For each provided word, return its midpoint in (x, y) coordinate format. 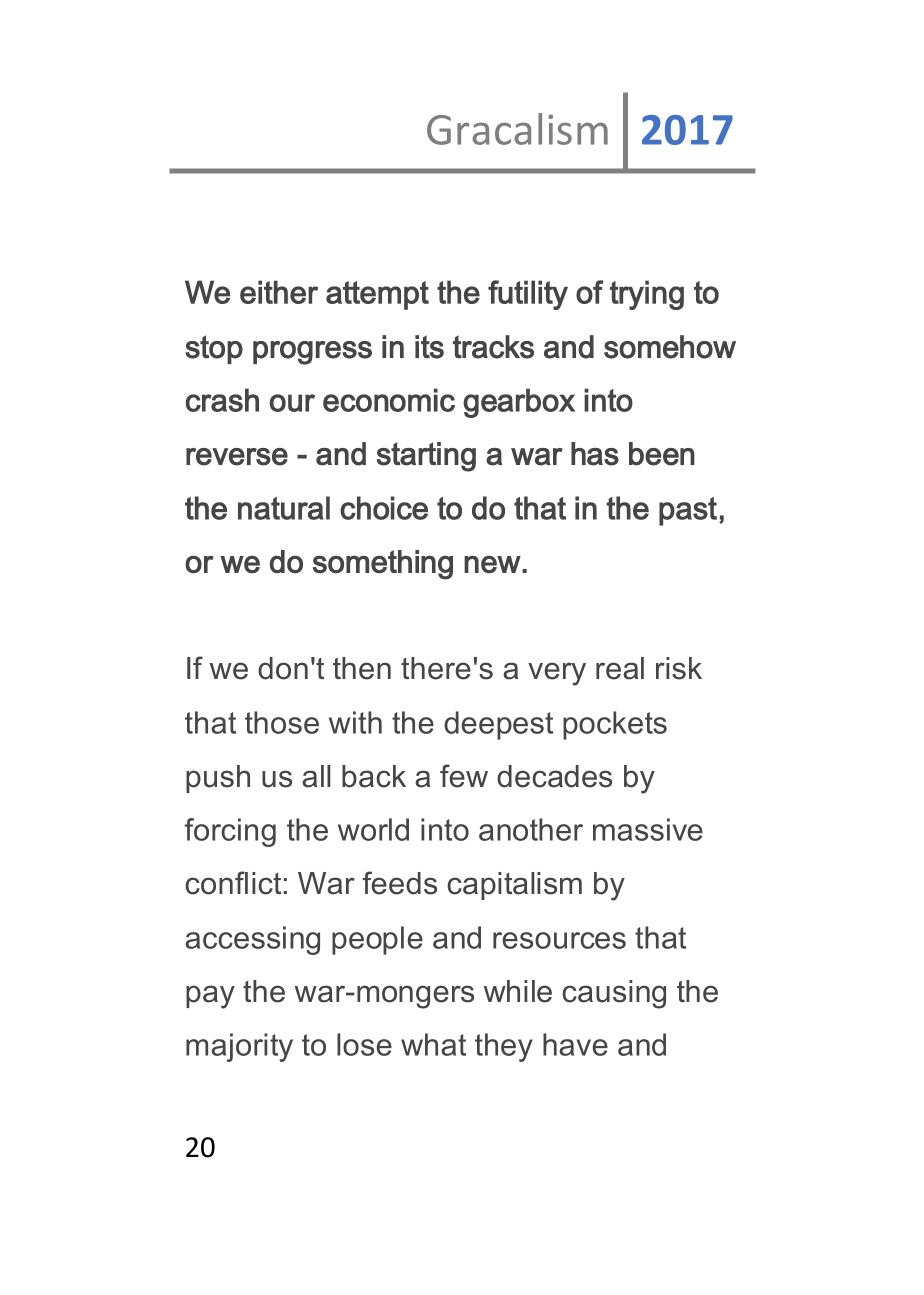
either (279, 292)
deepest (498, 725)
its (429, 347)
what (433, 1044)
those (282, 722)
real (620, 668)
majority (239, 1047)
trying (647, 295)
